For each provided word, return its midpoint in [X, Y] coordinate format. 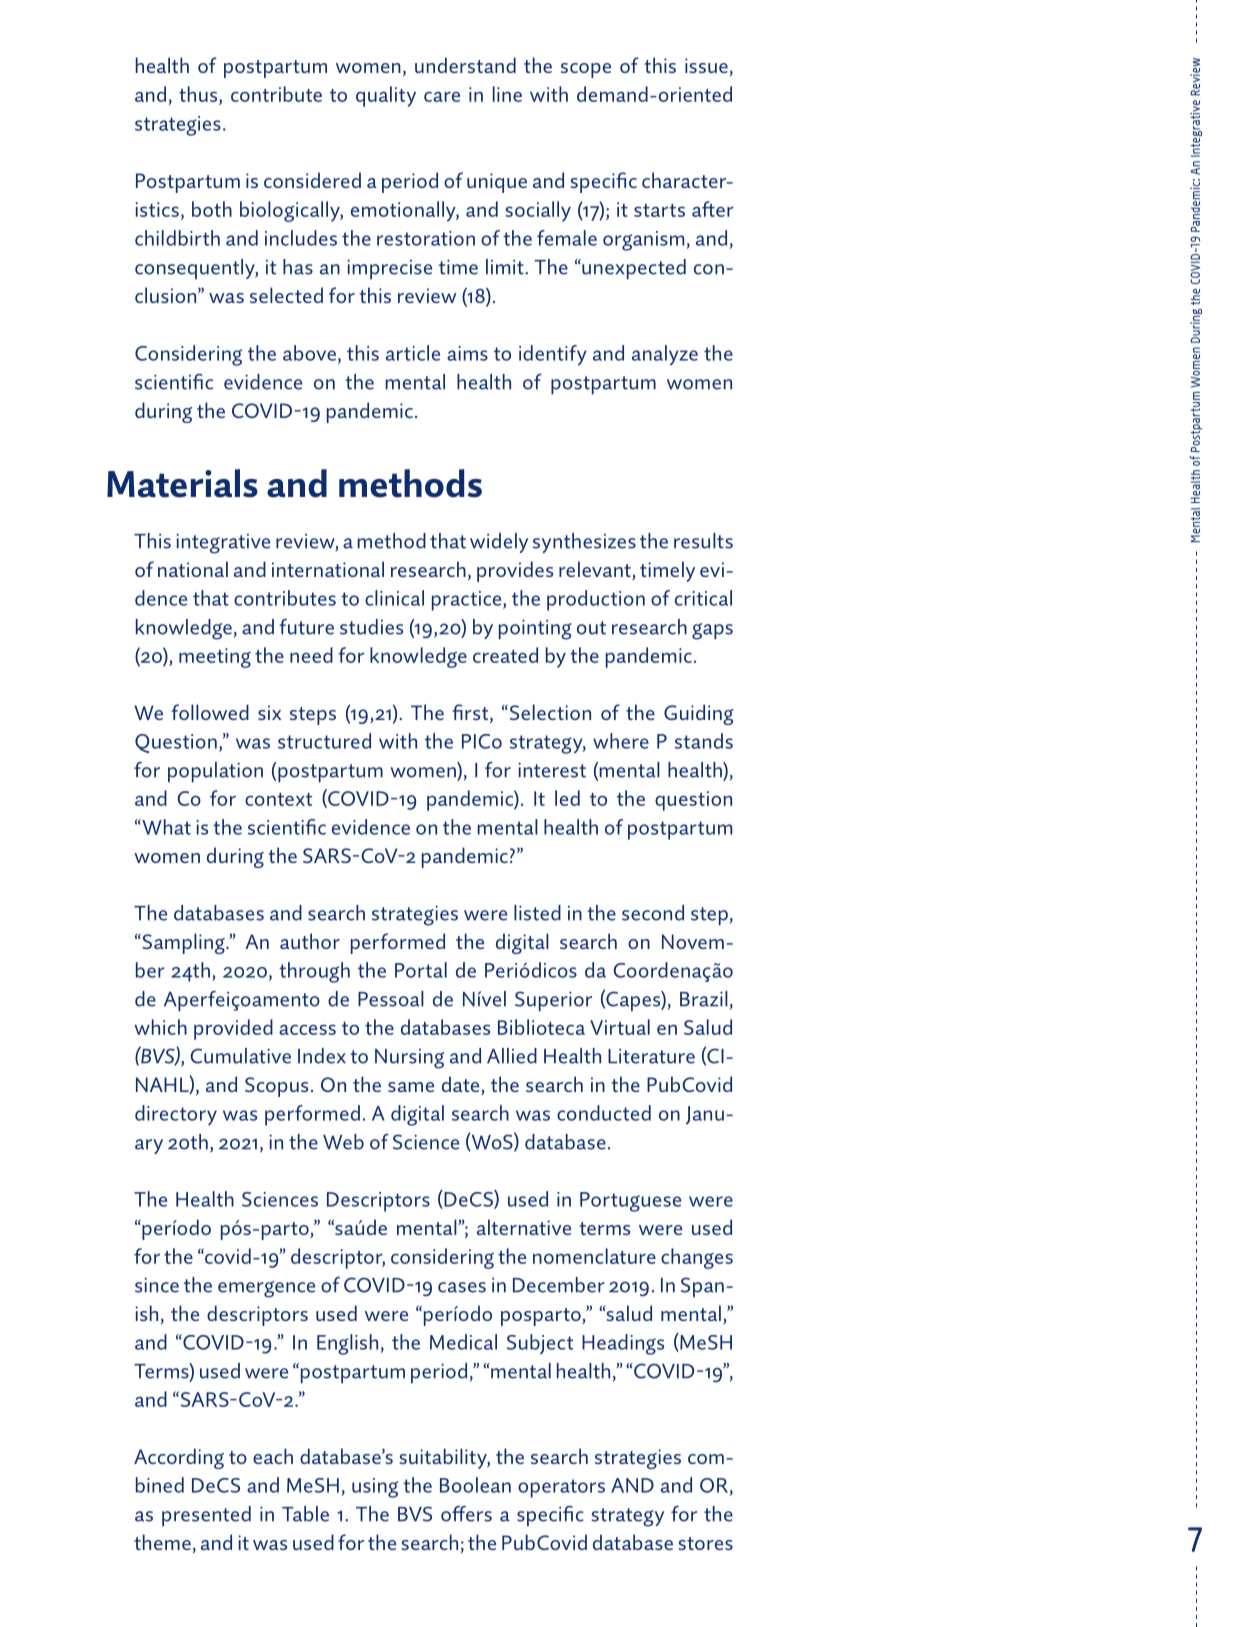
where [621, 741]
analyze [665, 355]
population [215, 772]
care [442, 96]
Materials [182, 483]
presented [206, 1516]
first [472, 713]
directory [176, 1115]
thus [199, 94]
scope [586, 70]
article [413, 353]
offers [466, 1514]
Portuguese [630, 1202]
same [411, 1087]
